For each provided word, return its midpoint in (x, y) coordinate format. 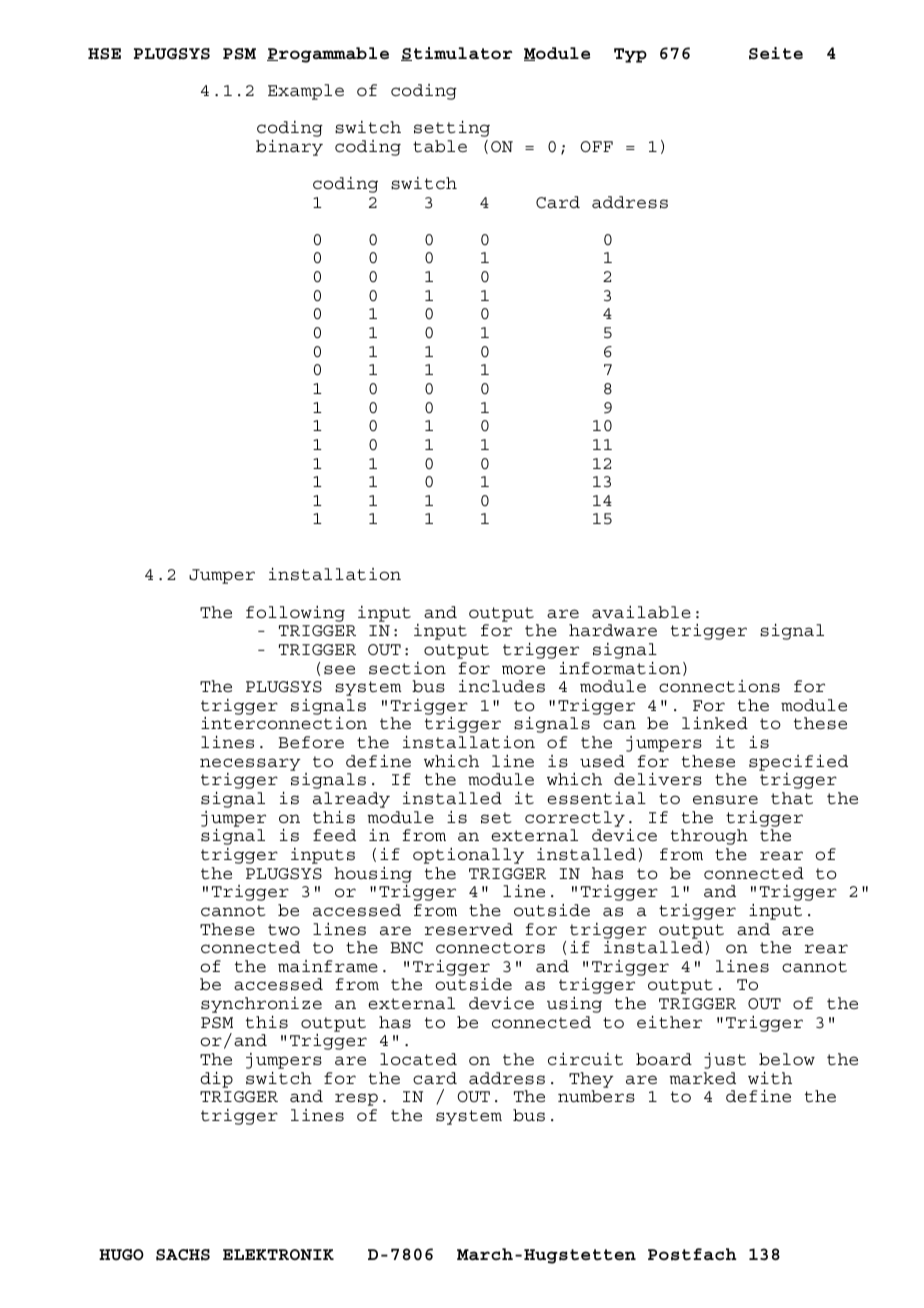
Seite (776, 53)
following (295, 614)
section (407, 668)
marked (702, 1078)
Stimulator (457, 54)
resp (356, 1099)
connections (719, 686)
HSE (104, 54)
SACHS (183, 1255)
